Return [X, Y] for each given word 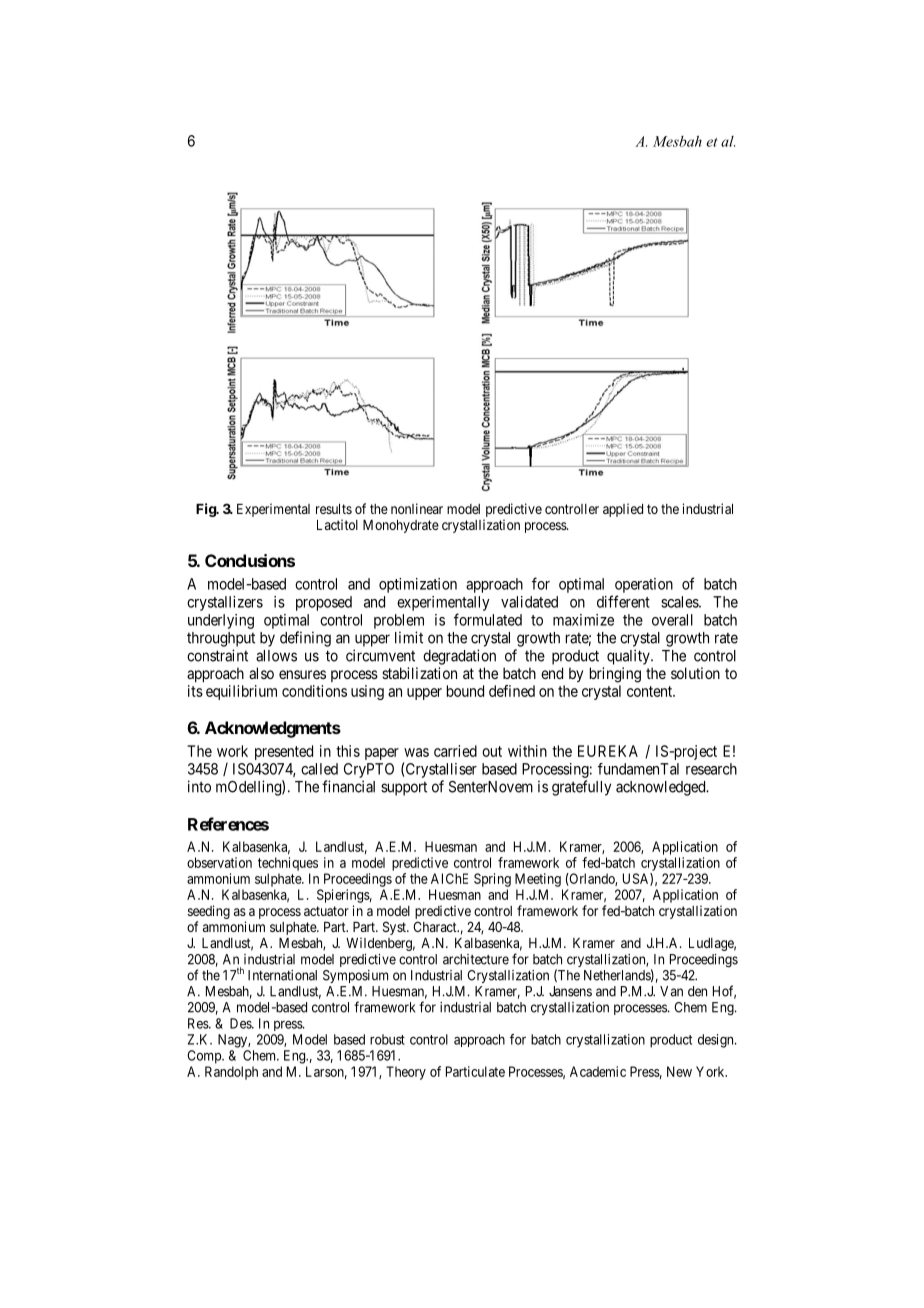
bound [465, 691]
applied [623, 510]
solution [695, 673]
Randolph [231, 1073]
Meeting [538, 880]
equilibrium [241, 692]
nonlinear [417, 508]
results [334, 509]
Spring [492, 880]
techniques [288, 864]
